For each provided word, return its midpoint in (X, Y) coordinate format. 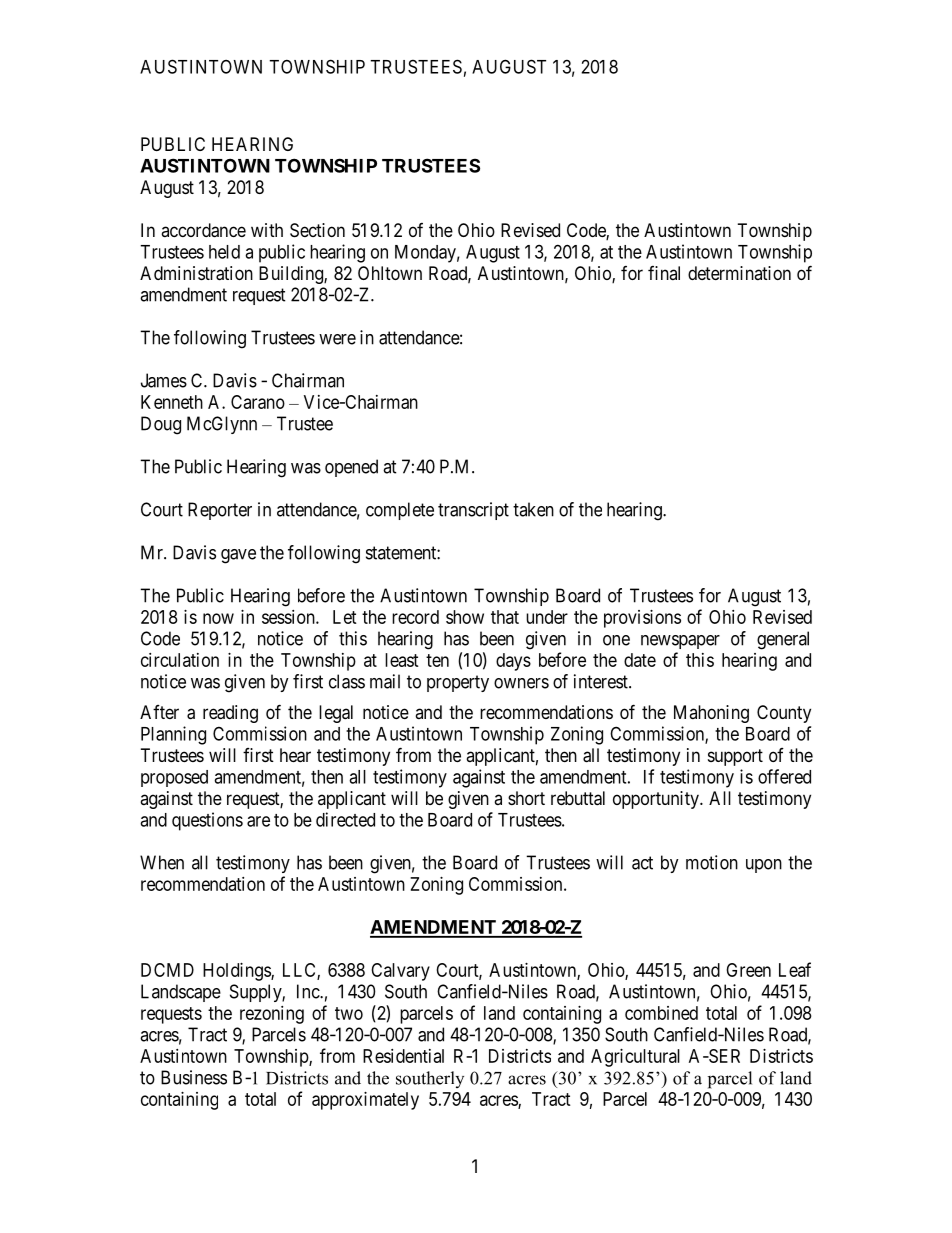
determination (739, 273)
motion (712, 862)
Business (194, 1077)
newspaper (680, 642)
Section (317, 230)
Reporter (220, 511)
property (458, 683)
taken (533, 509)
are (258, 821)
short (526, 798)
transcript (473, 511)
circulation (180, 660)
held (224, 252)
